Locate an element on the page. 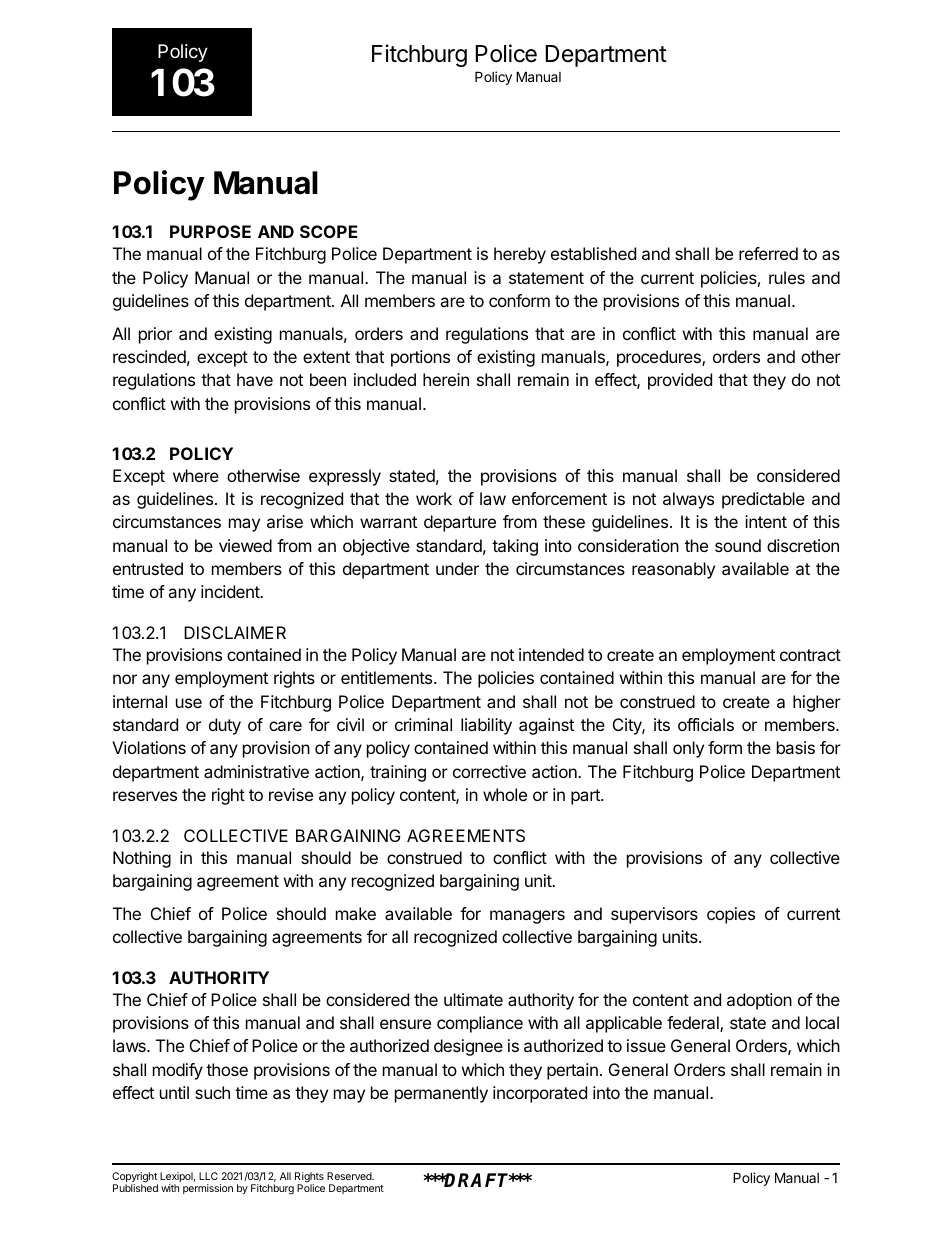 This document has width=952, height=1233. sound is located at coordinates (738, 545).
